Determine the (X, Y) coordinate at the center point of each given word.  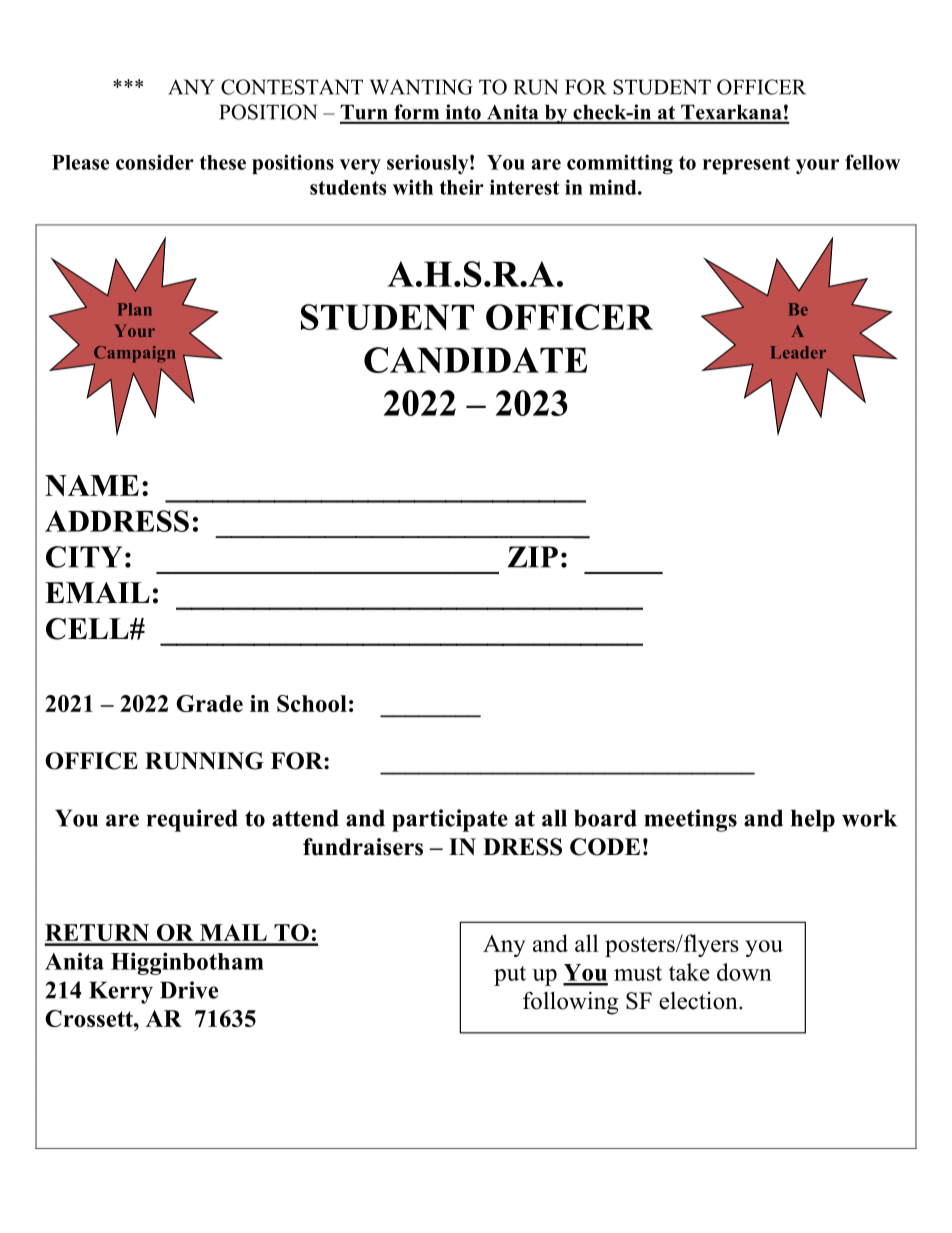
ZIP (533, 557)
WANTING (421, 87)
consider (155, 162)
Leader (798, 352)
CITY (84, 557)
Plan (135, 309)
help (813, 820)
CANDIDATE (475, 360)
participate (450, 820)
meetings (690, 820)
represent (746, 165)
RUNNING (204, 761)
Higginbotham (187, 963)
